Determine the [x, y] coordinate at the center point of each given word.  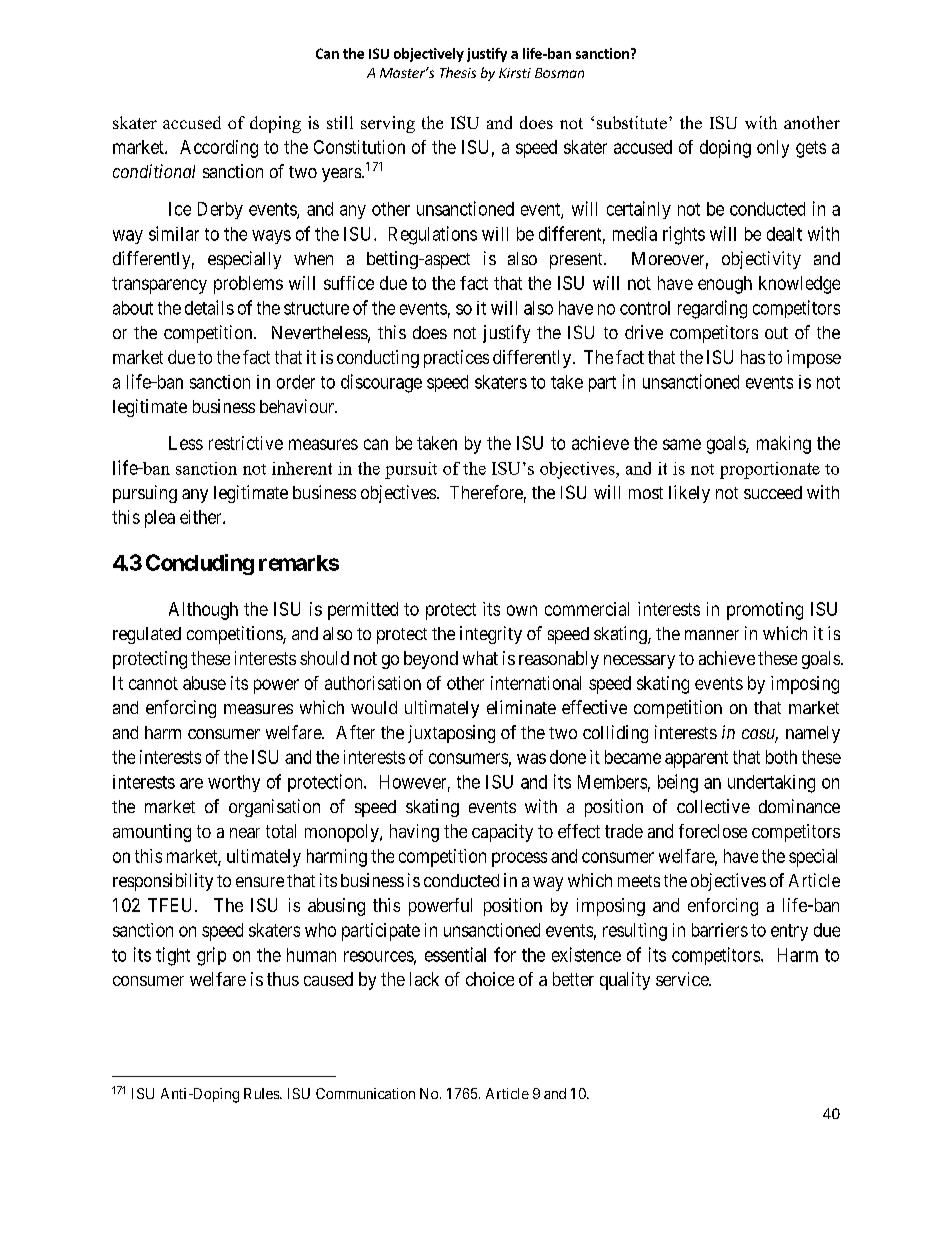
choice [490, 979]
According [219, 149]
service [683, 979]
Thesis [458, 72]
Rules [262, 1093]
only [773, 149]
